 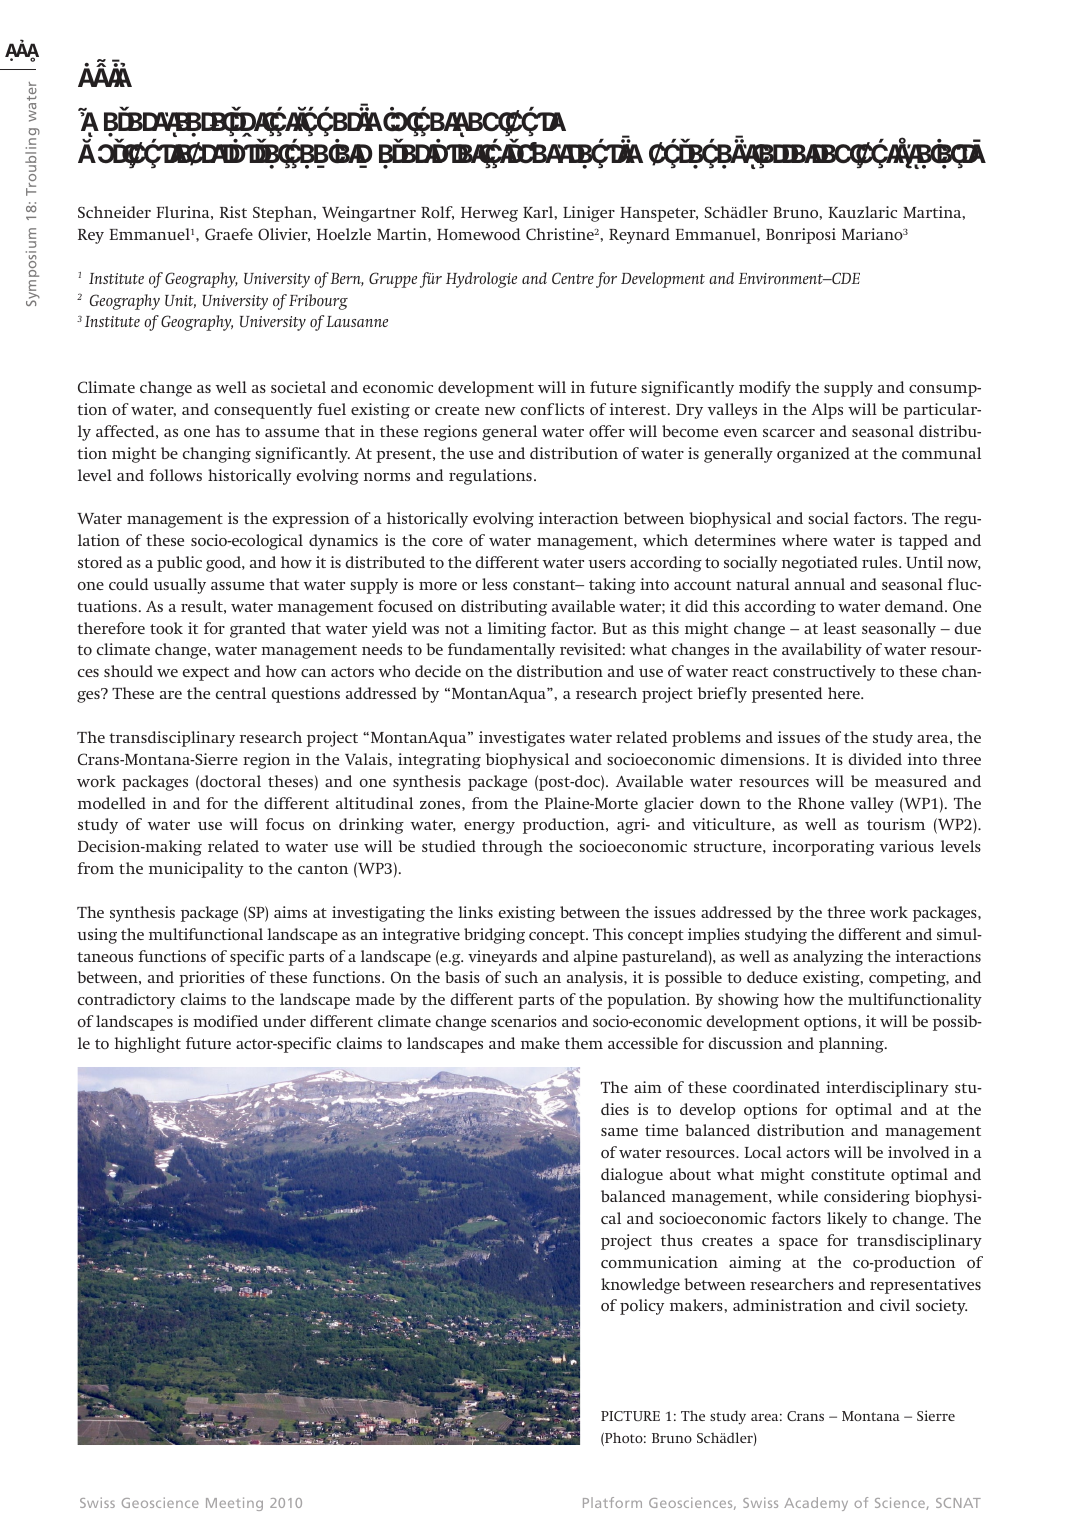 What do you see at coordinates (147, 1045) in the page?
I see `highlight` at bounding box center [147, 1045].
